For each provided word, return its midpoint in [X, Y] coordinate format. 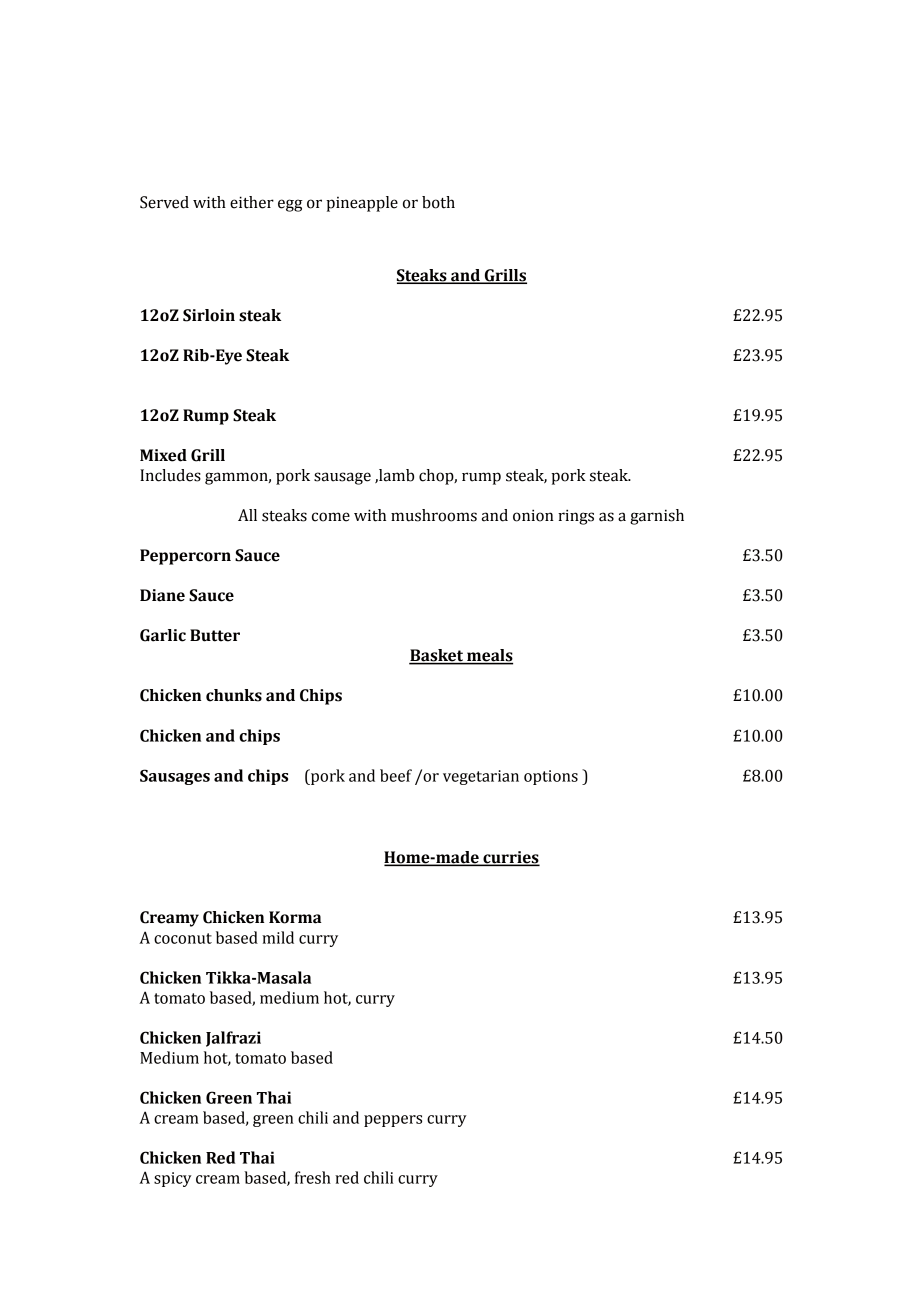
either [252, 202]
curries [510, 858]
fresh [313, 1177]
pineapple [362, 204]
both [438, 202]
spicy [173, 1179]
